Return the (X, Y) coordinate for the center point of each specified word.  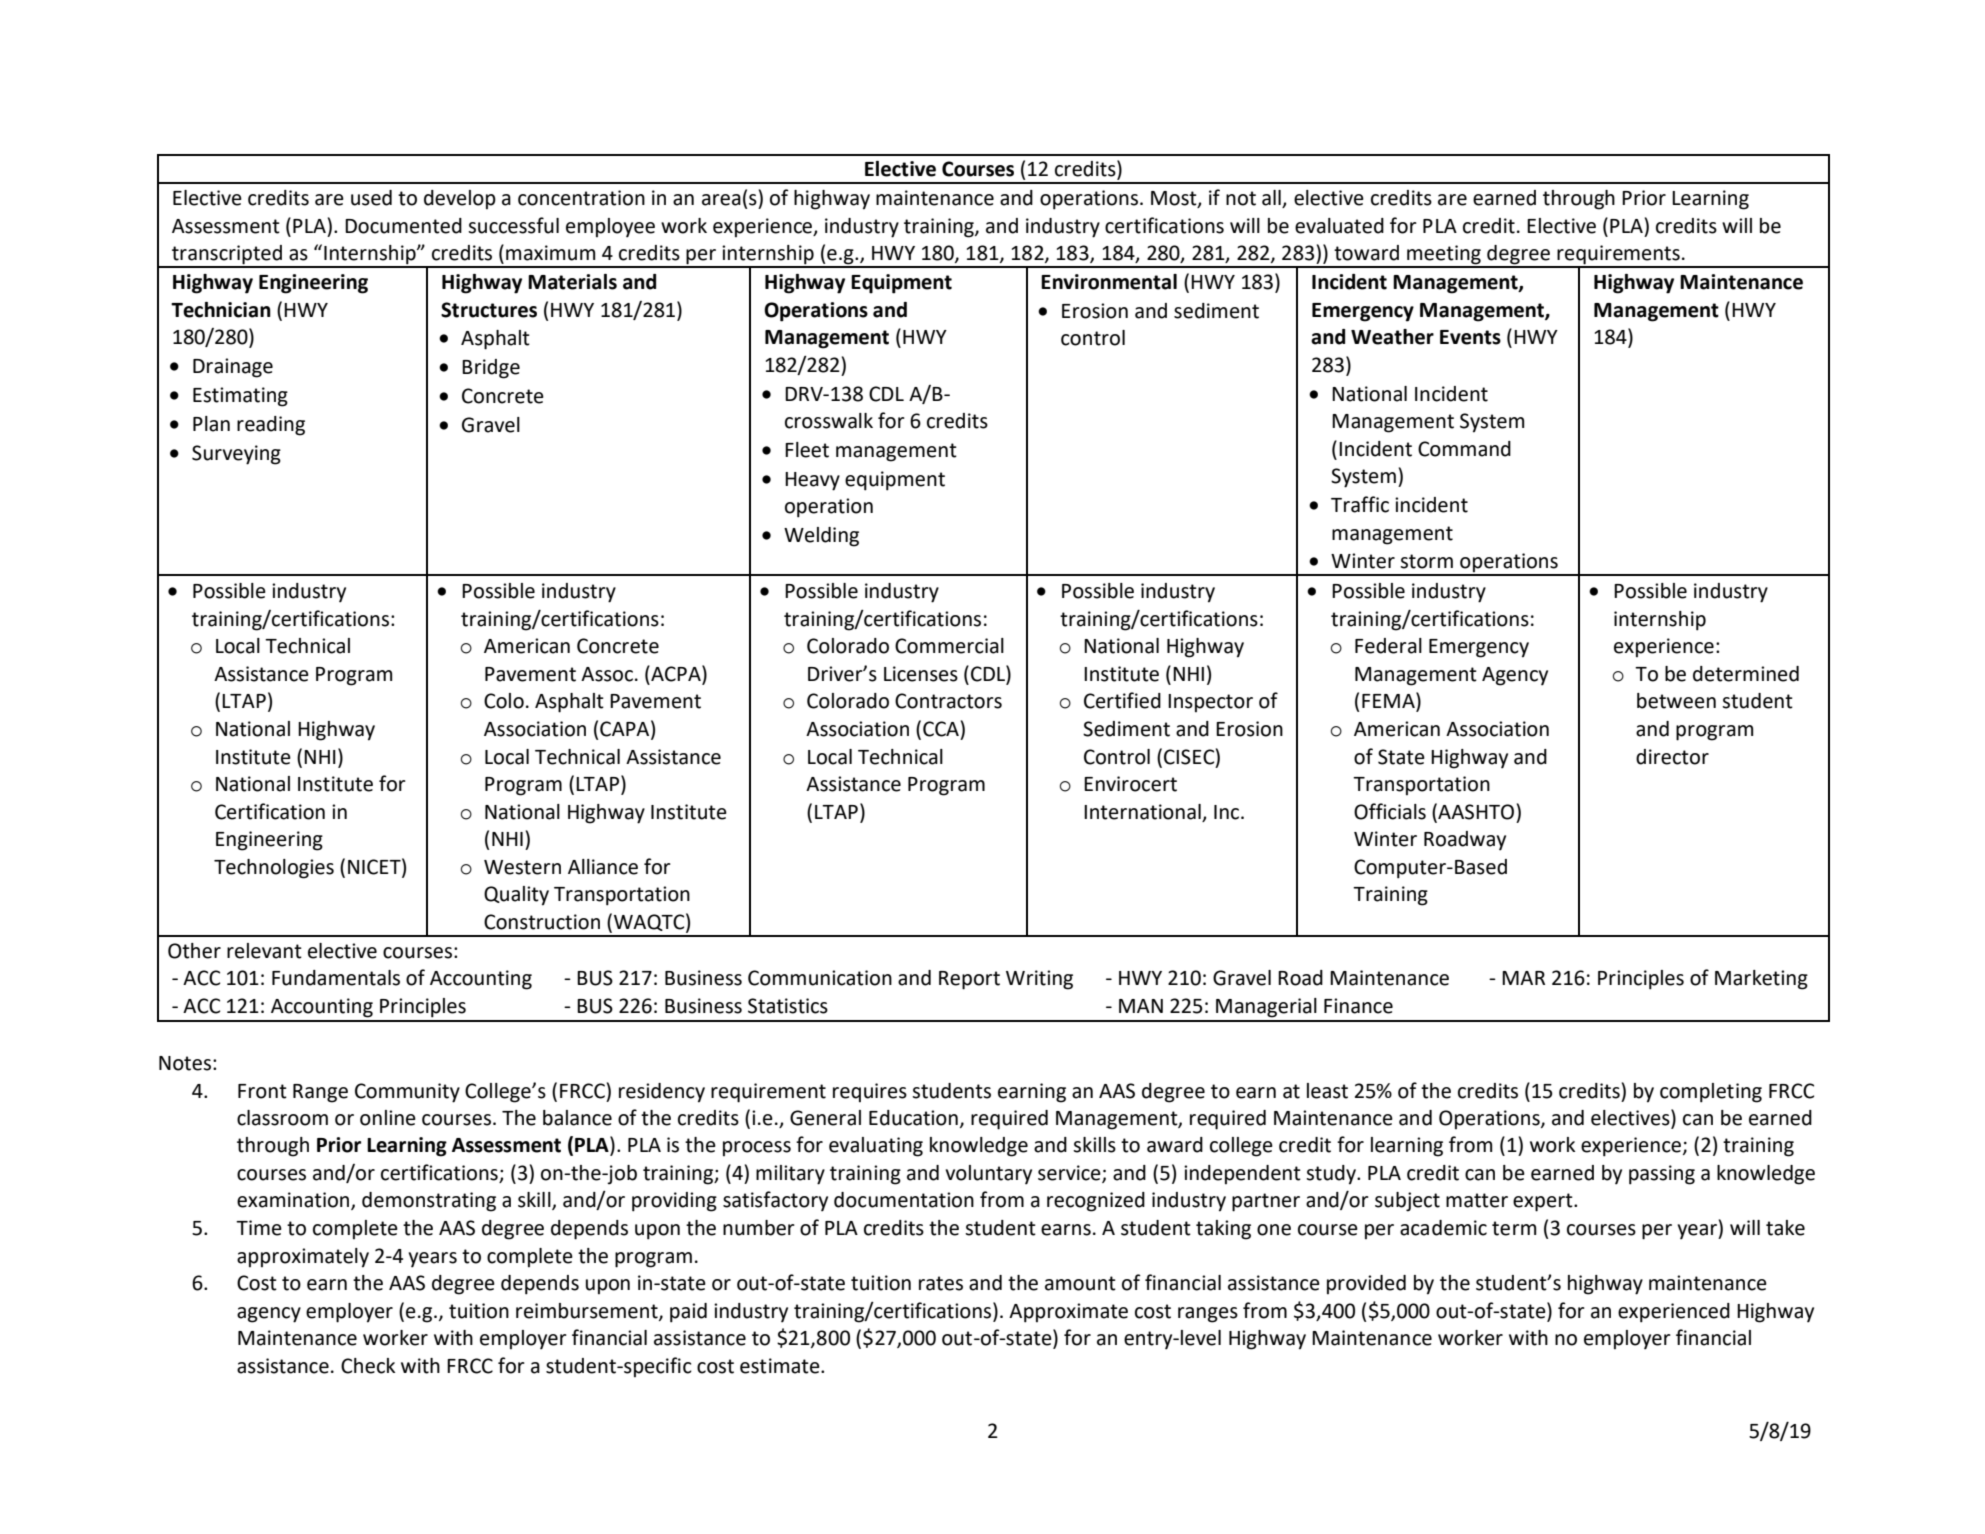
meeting (1444, 256)
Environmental (1109, 282)
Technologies (274, 869)
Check (368, 1366)
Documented (403, 226)
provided (1366, 1285)
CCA (941, 729)
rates (941, 1283)
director (1672, 757)
